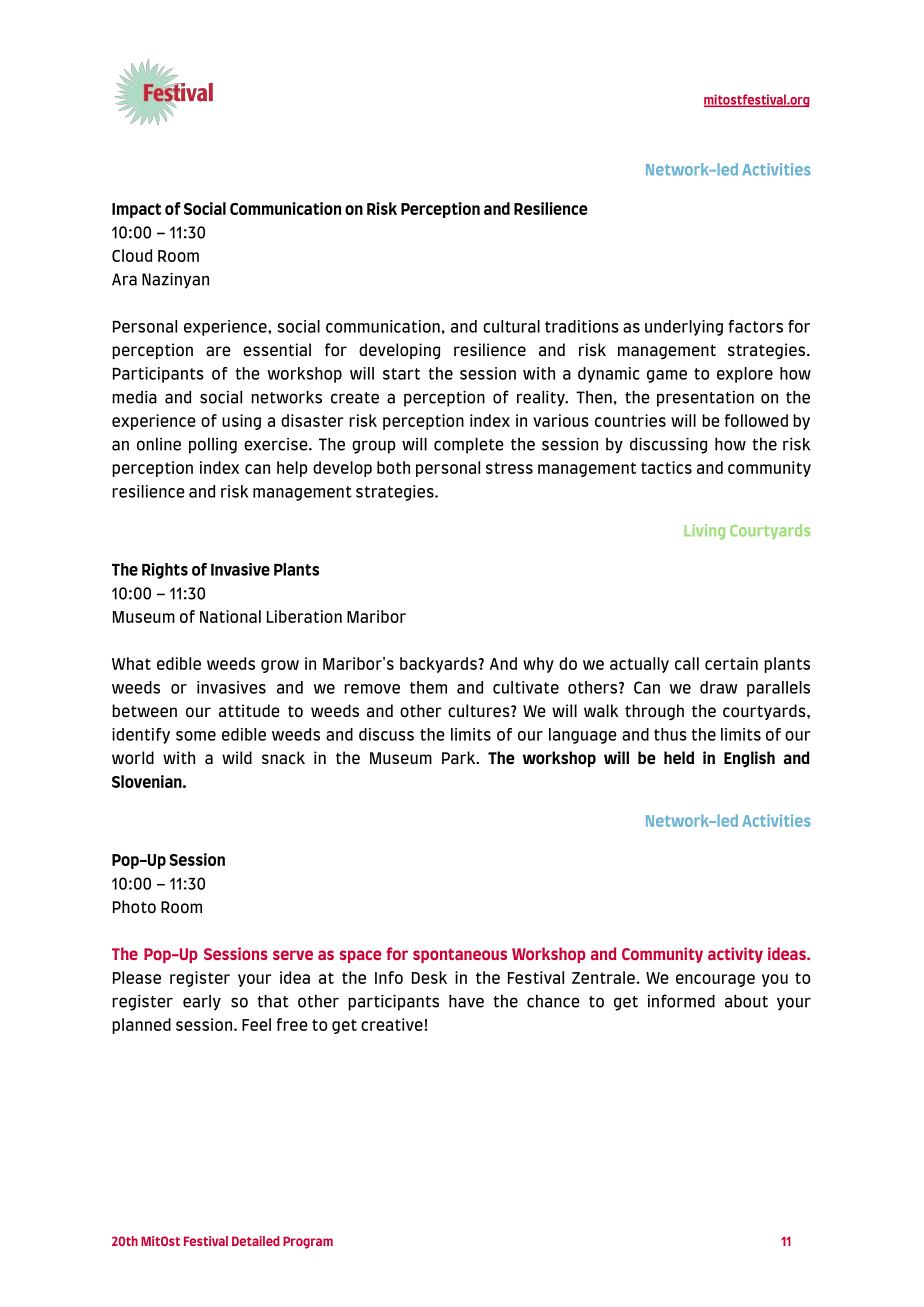 This screenshot has height=1307, width=924. Describe the element at coordinates (256, 1241) in the screenshot. I see `Detailed` at that location.
